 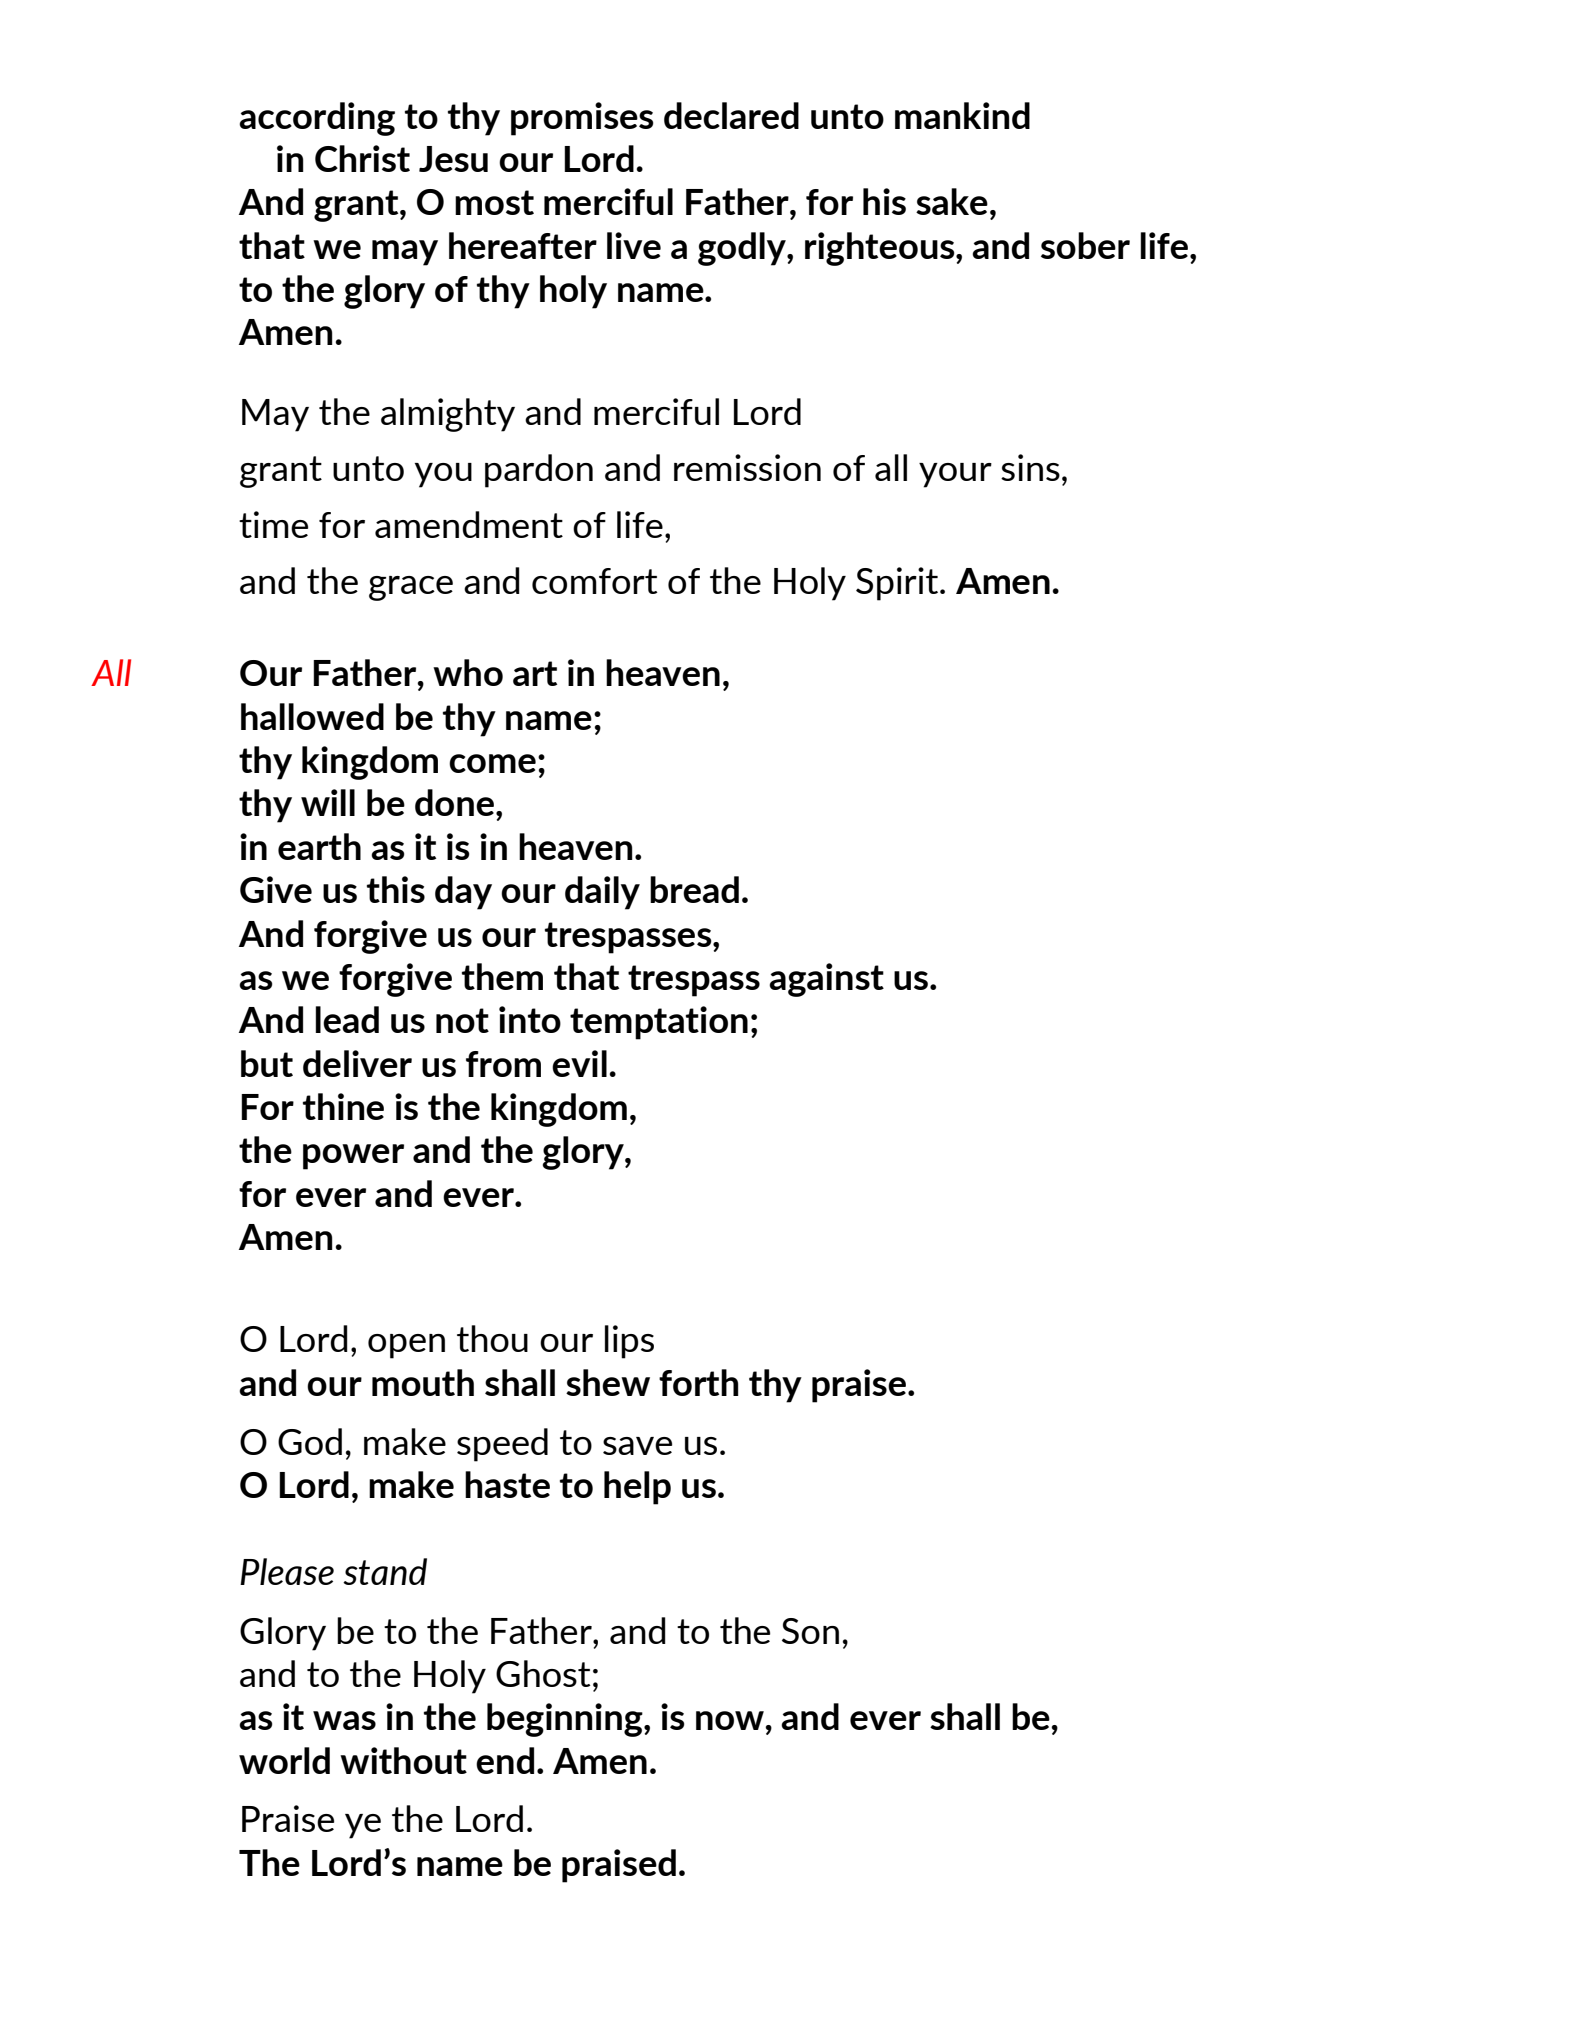 What do you see at coordinates (826, 980) in the page?
I see `against` at bounding box center [826, 980].
